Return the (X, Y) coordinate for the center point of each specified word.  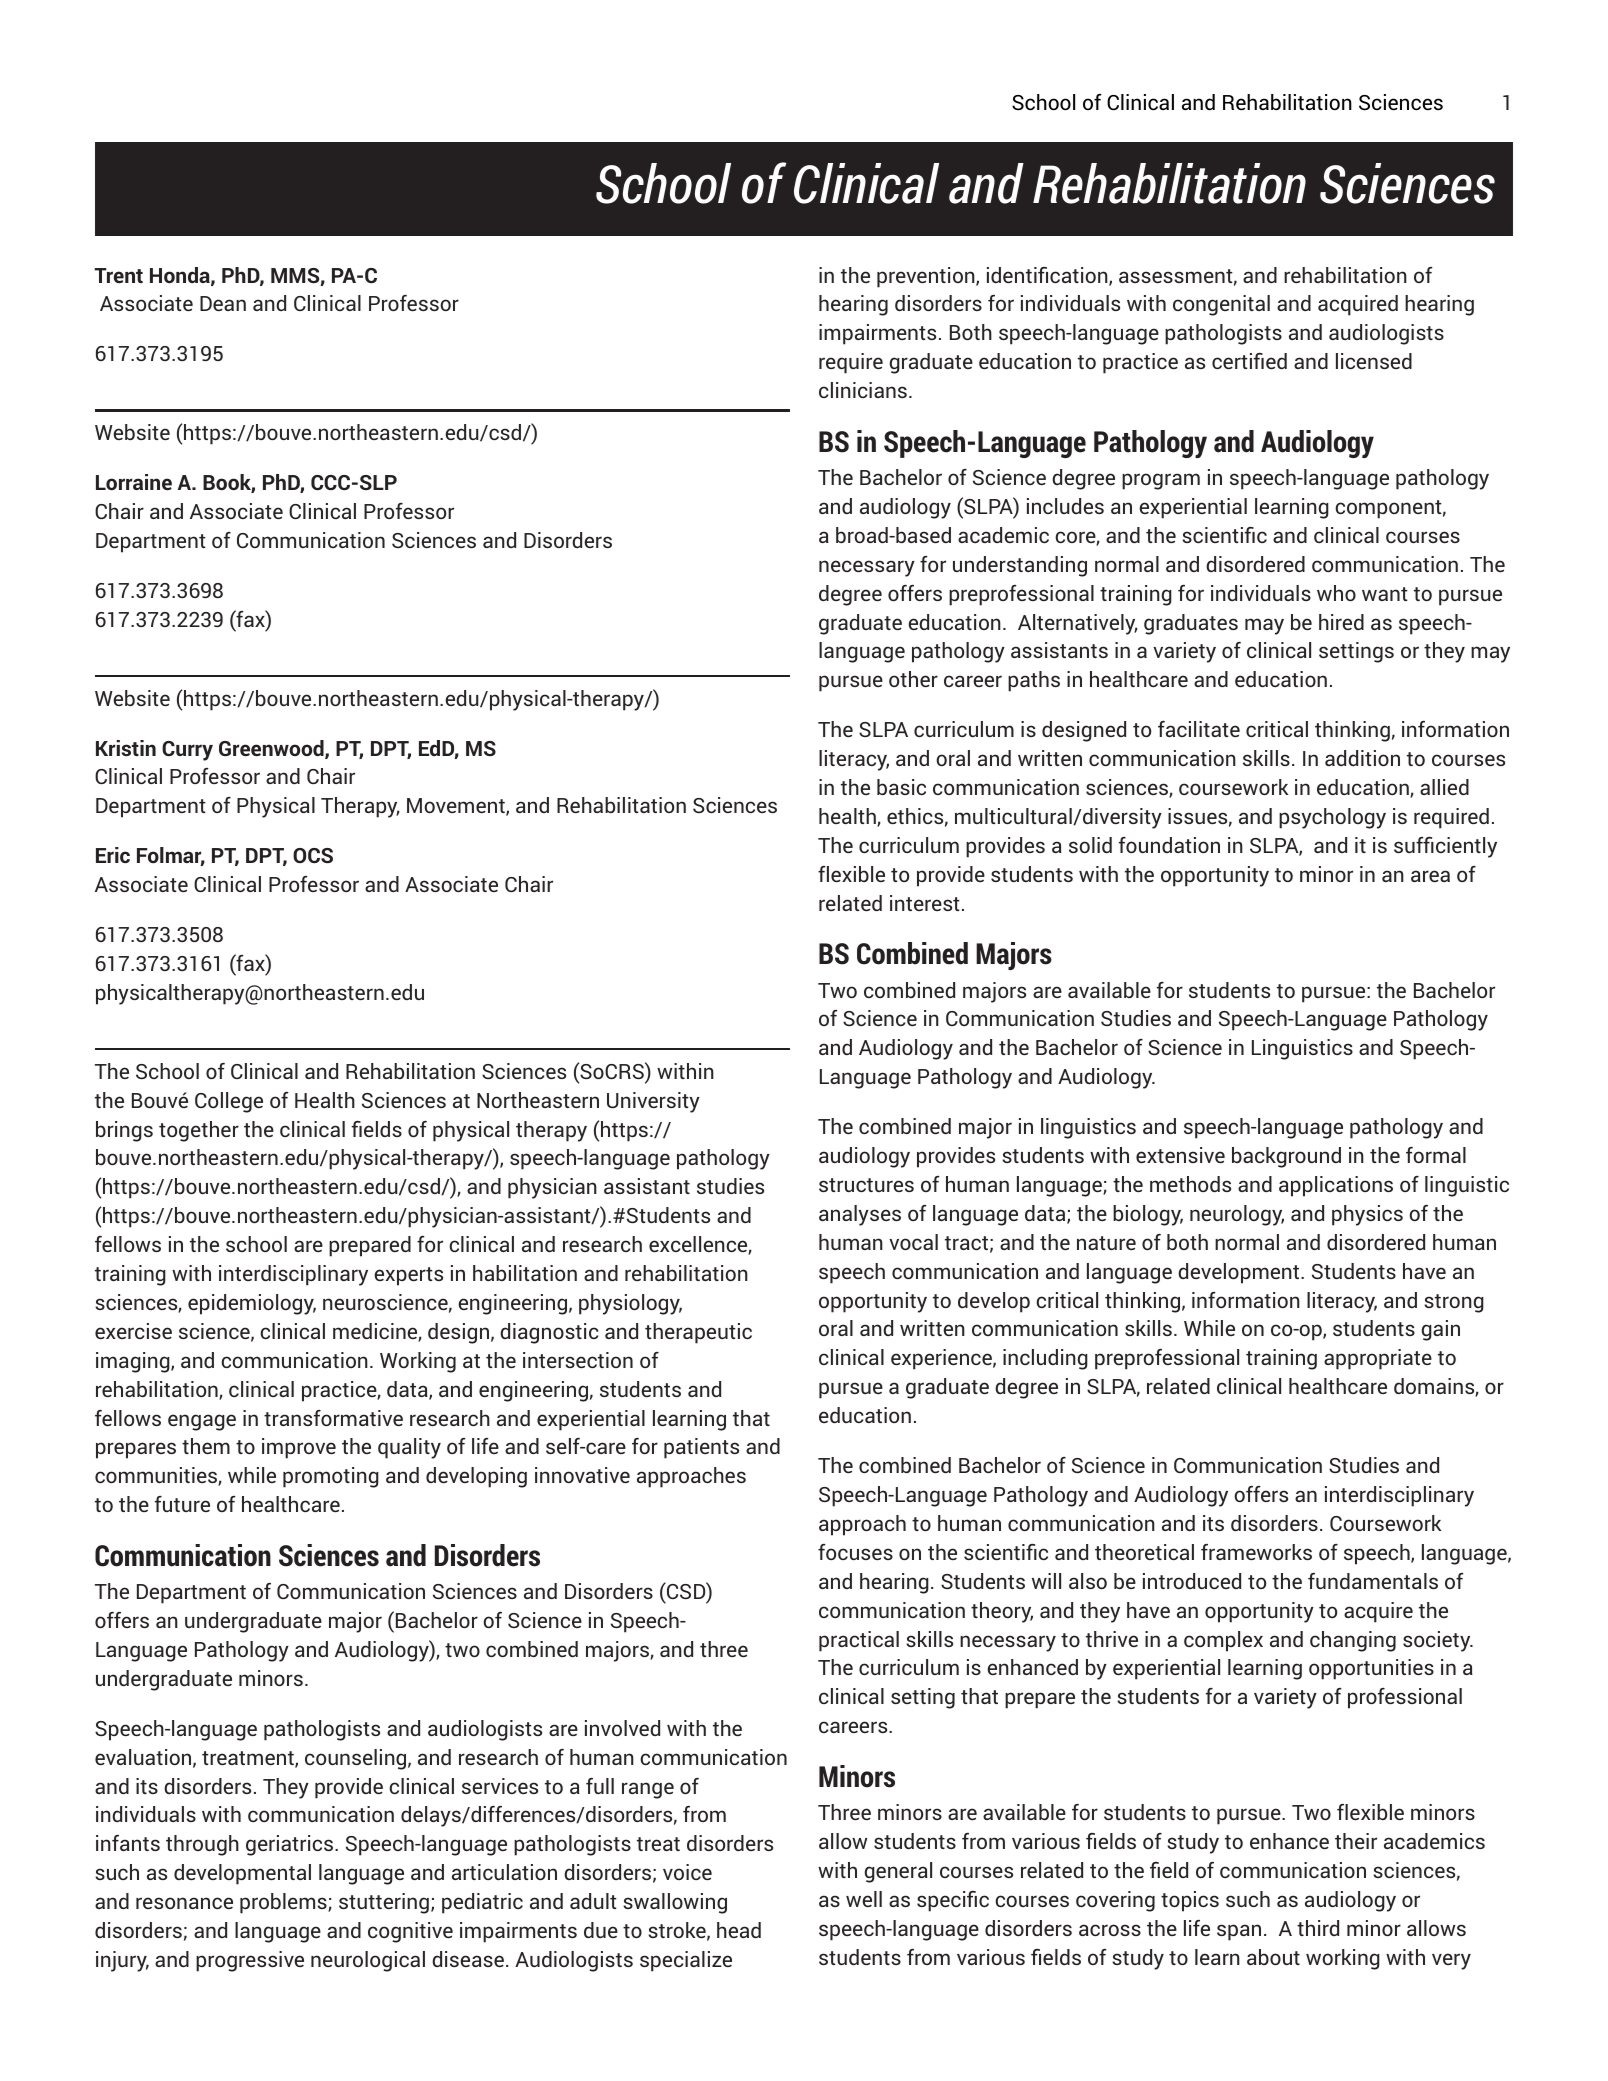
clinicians (863, 390)
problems (284, 1903)
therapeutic (698, 1333)
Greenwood (272, 749)
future (182, 1504)
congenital (1221, 305)
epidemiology (252, 1304)
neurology (1237, 1215)
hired (1341, 622)
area (1430, 876)
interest (925, 903)
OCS (313, 855)
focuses (855, 1552)
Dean (223, 303)
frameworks (1256, 1552)
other (913, 679)
